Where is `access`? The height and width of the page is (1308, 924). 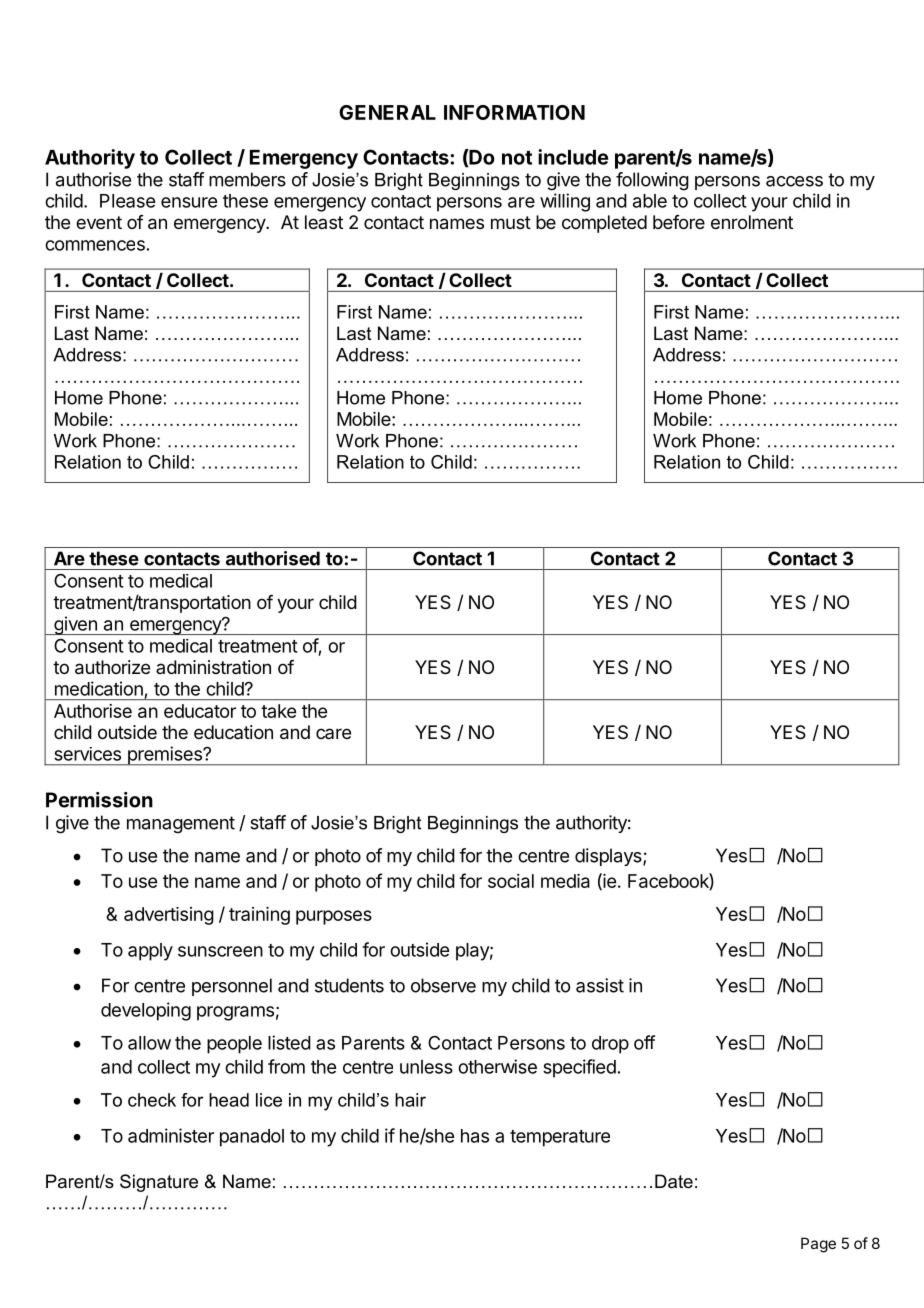 access is located at coordinates (794, 181).
